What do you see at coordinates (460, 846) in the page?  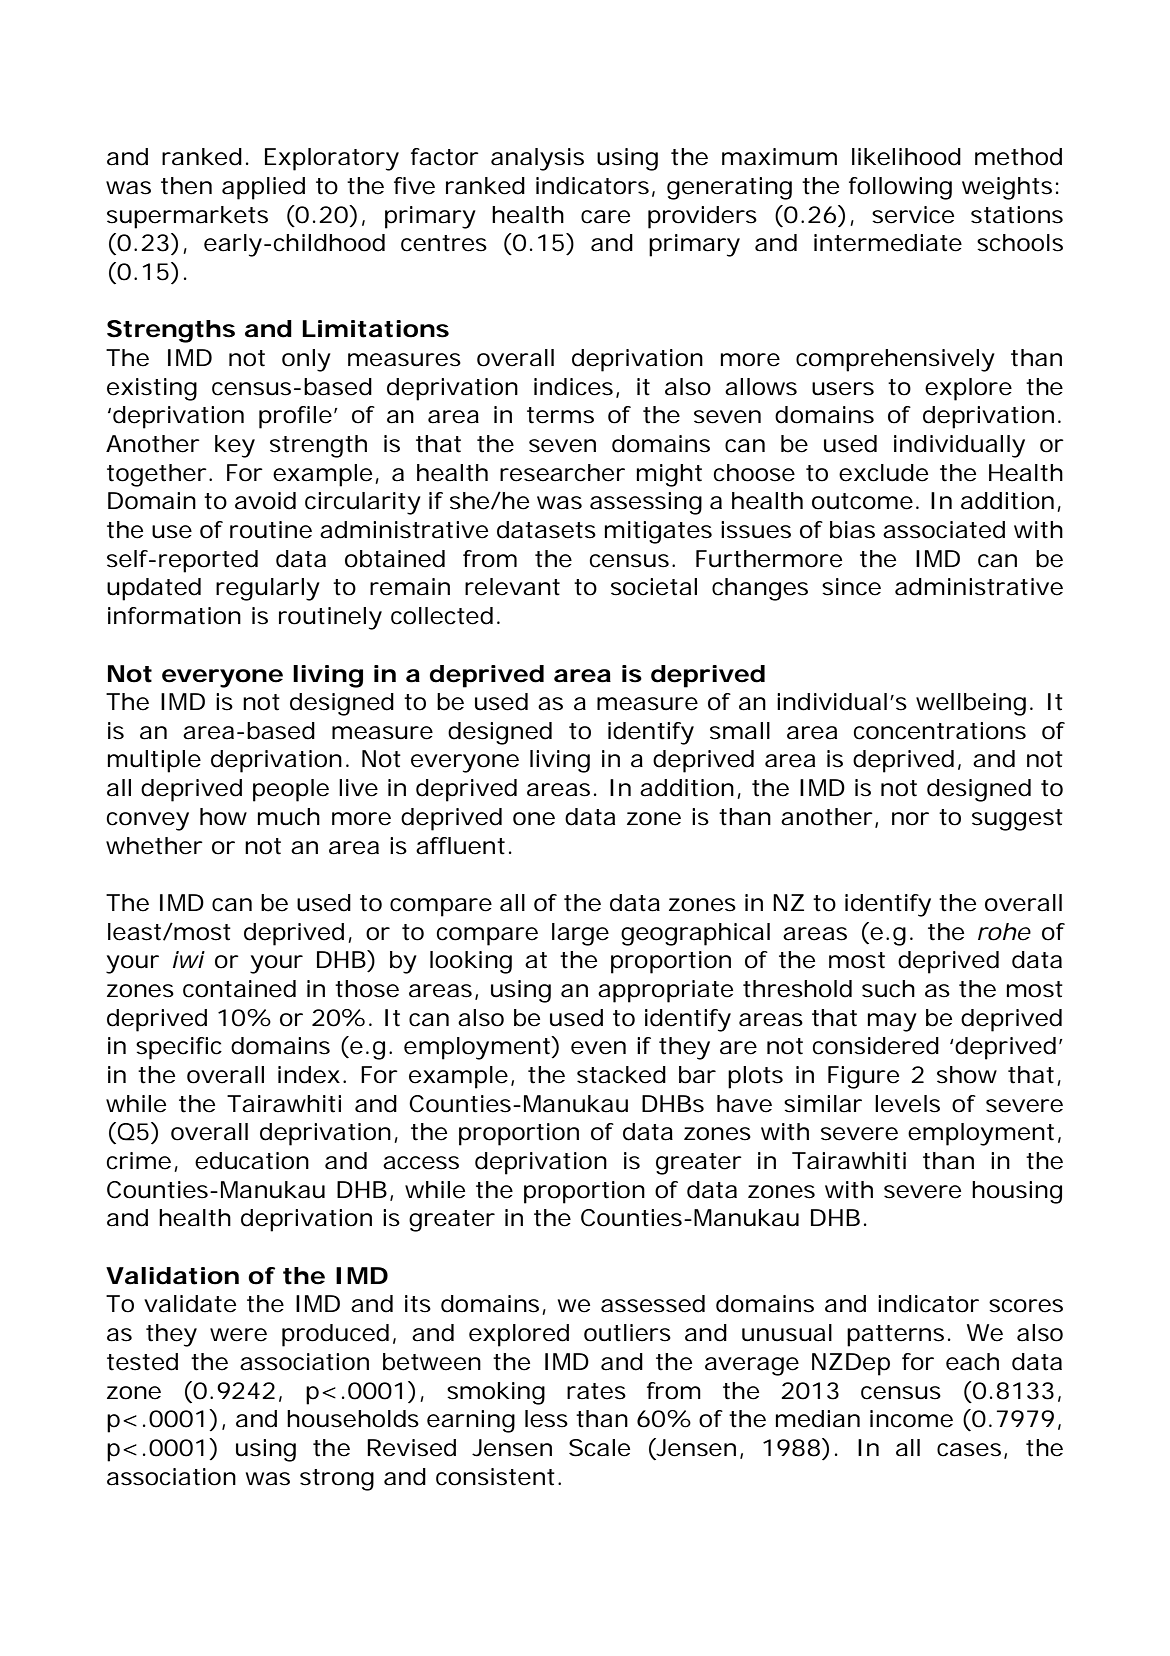 I see `affluent` at bounding box center [460, 846].
